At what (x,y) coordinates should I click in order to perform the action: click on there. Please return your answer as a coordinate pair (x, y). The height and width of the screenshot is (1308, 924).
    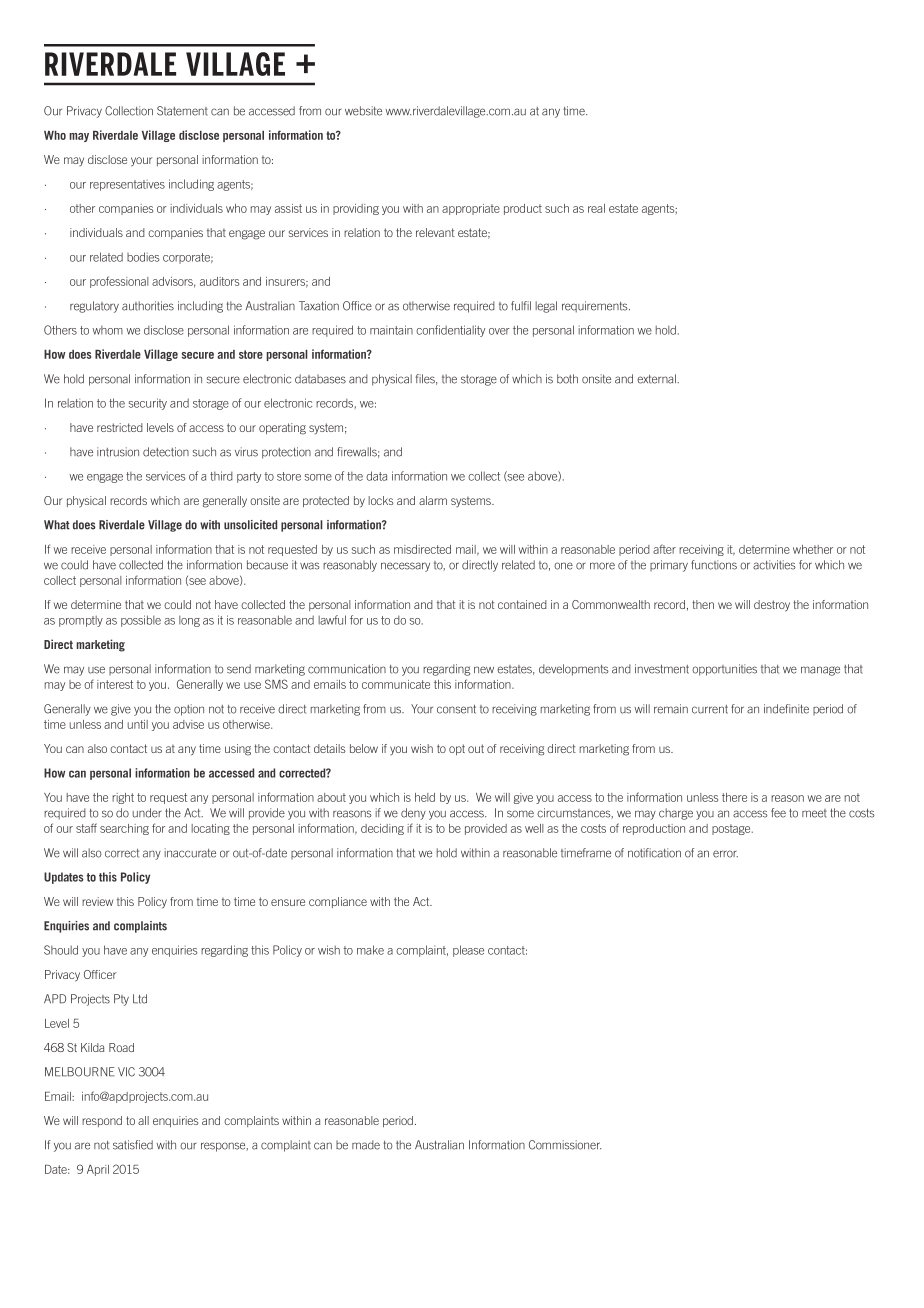
    Looking at the image, I should click on (734, 797).
